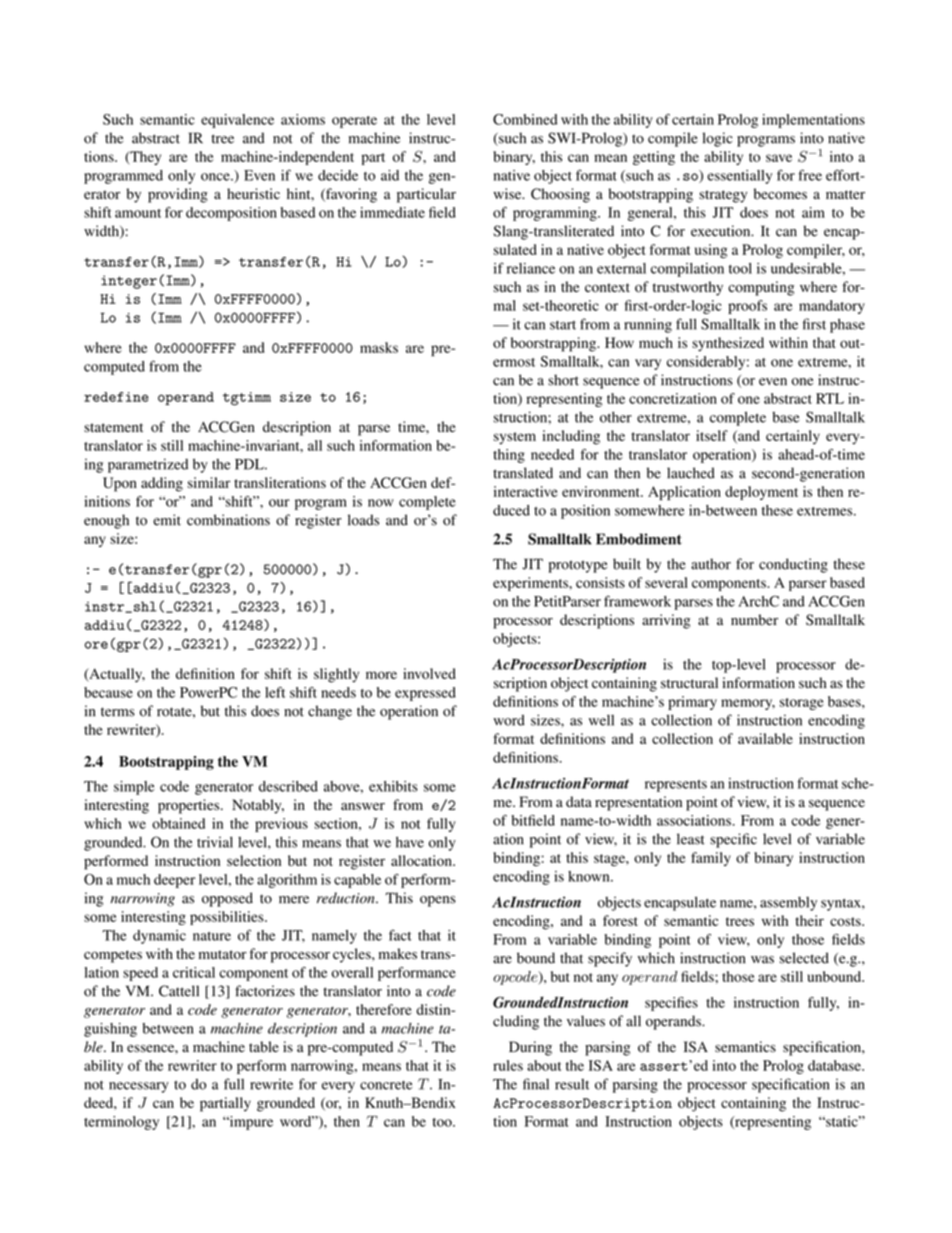  What do you see at coordinates (116, 675) in the screenshot?
I see `Actually` at bounding box center [116, 675].
